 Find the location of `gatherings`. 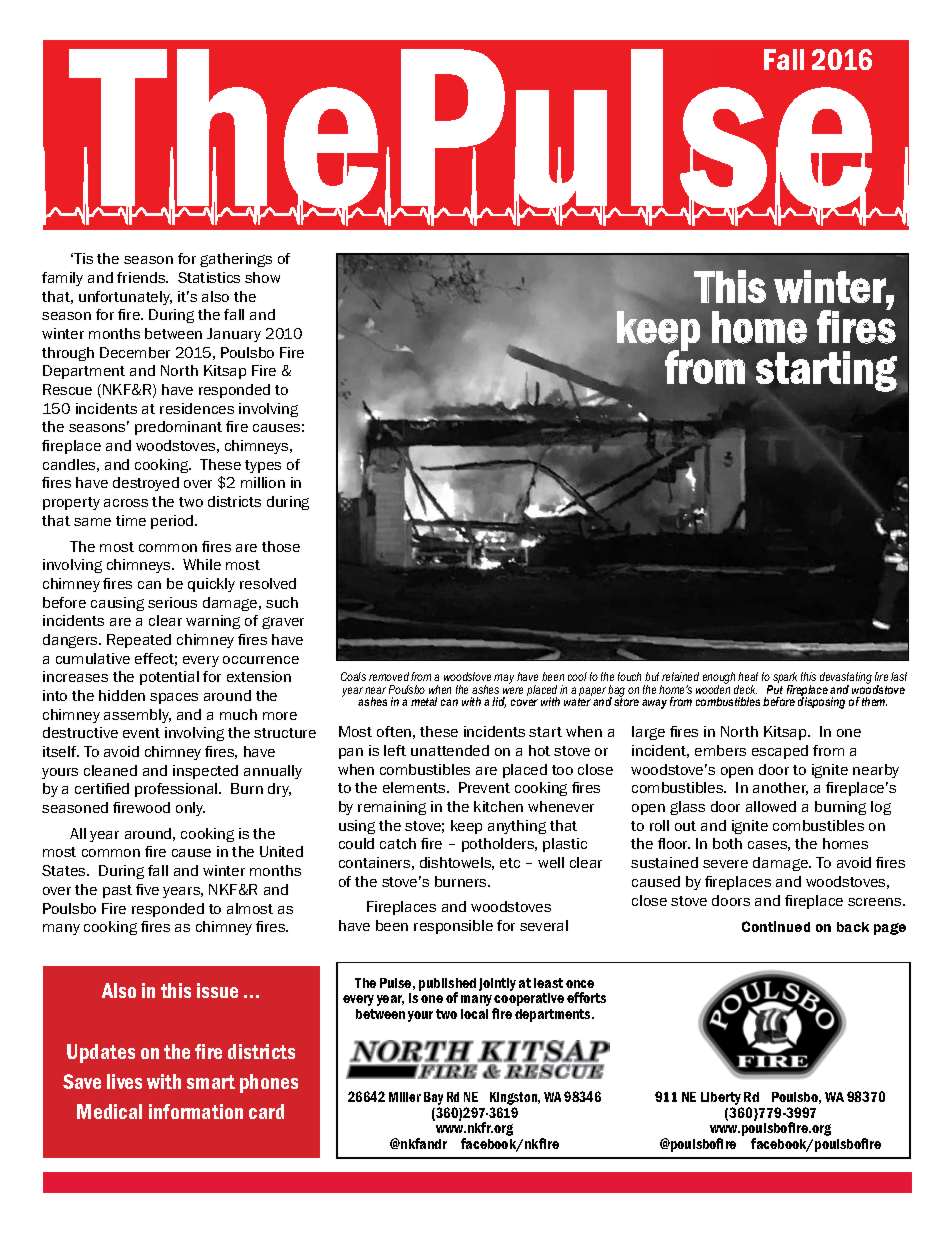

gatherings is located at coordinates (236, 260).
